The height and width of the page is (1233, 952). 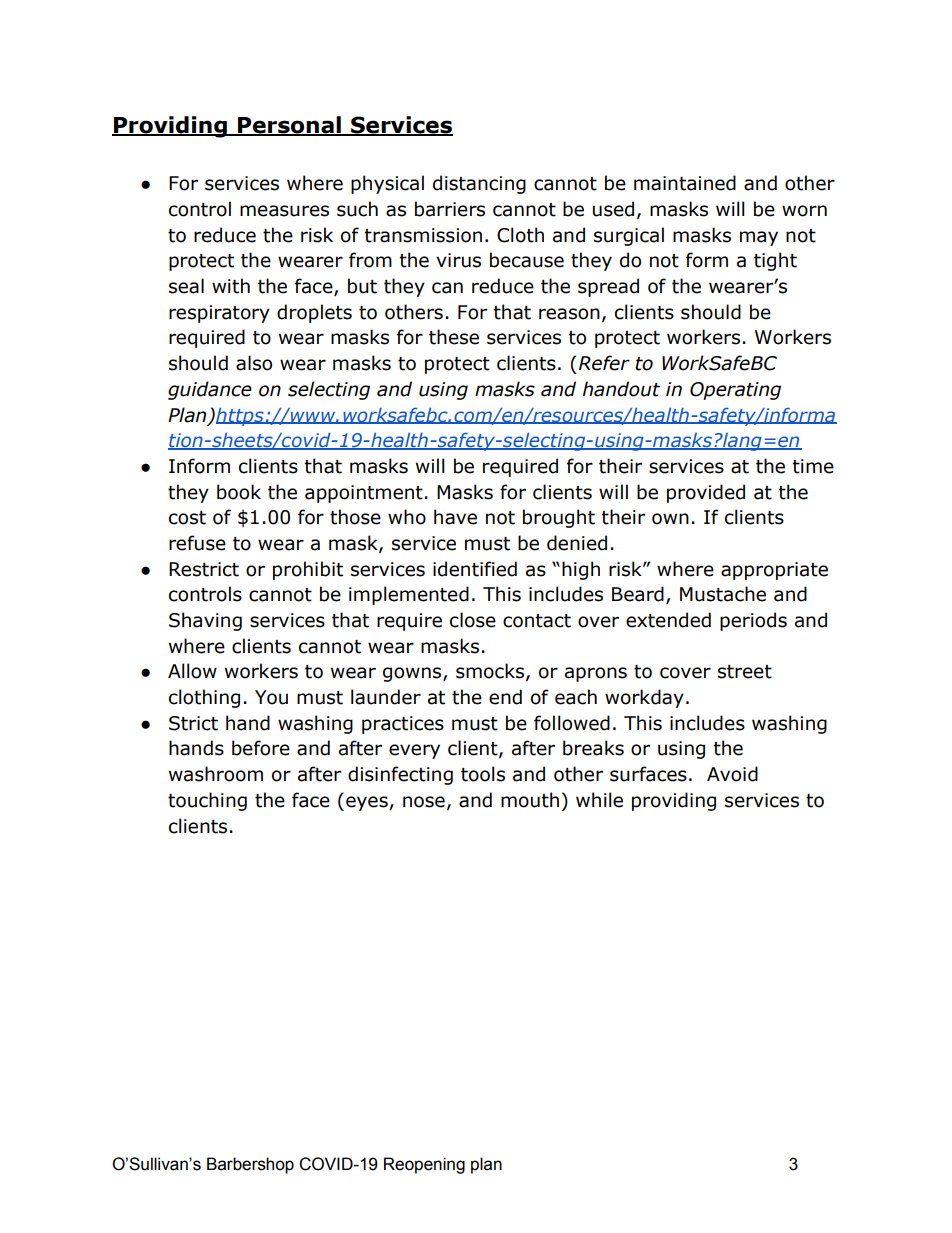 What do you see at coordinates (454, 337) in the page?
I see `these` at bounding box center [454, 337].
